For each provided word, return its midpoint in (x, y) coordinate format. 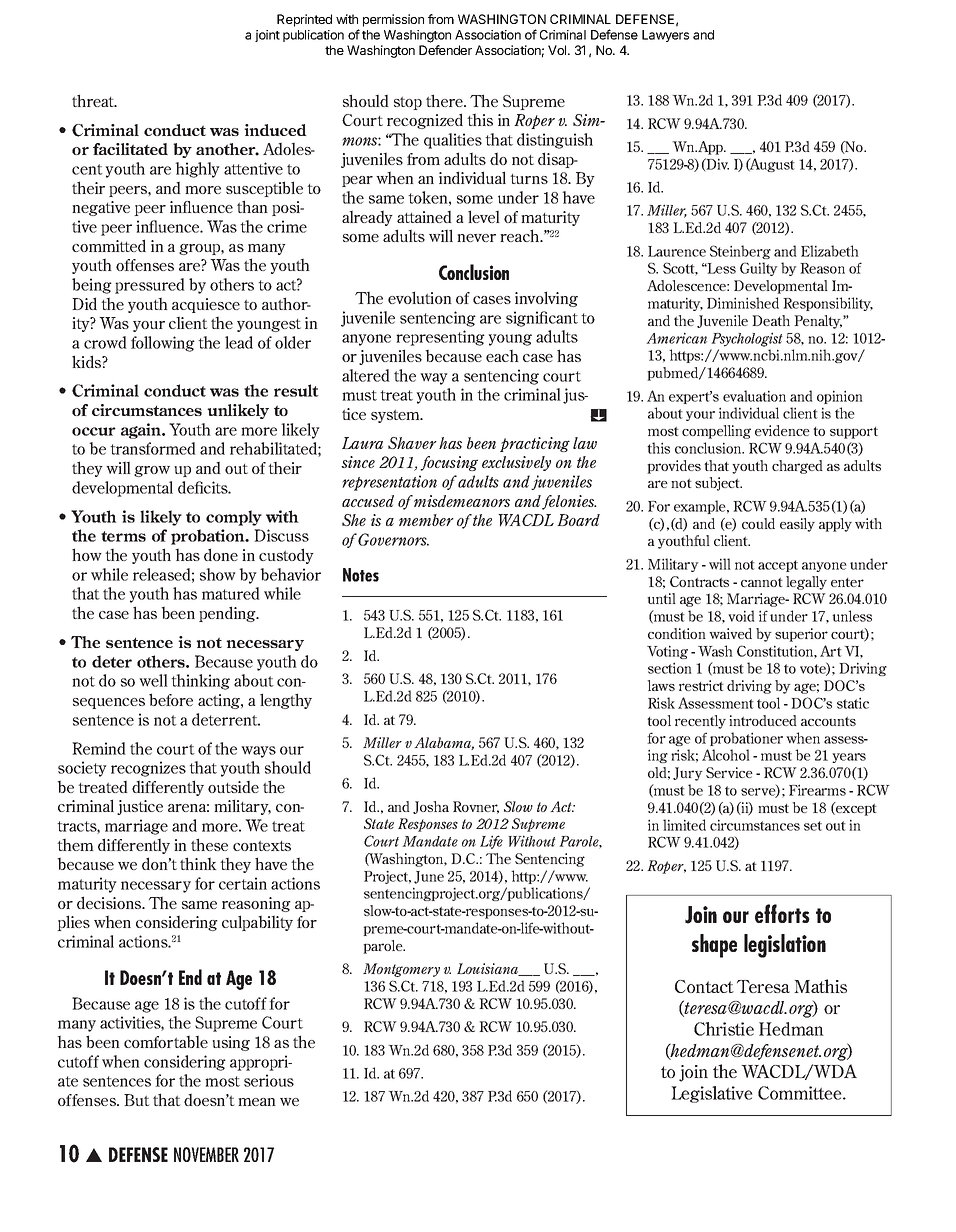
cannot (762, 582)
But (136, 1100)
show (218, 574)
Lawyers (665, 36)
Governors (393, 539)
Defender (445, 50)
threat (94, 100)
